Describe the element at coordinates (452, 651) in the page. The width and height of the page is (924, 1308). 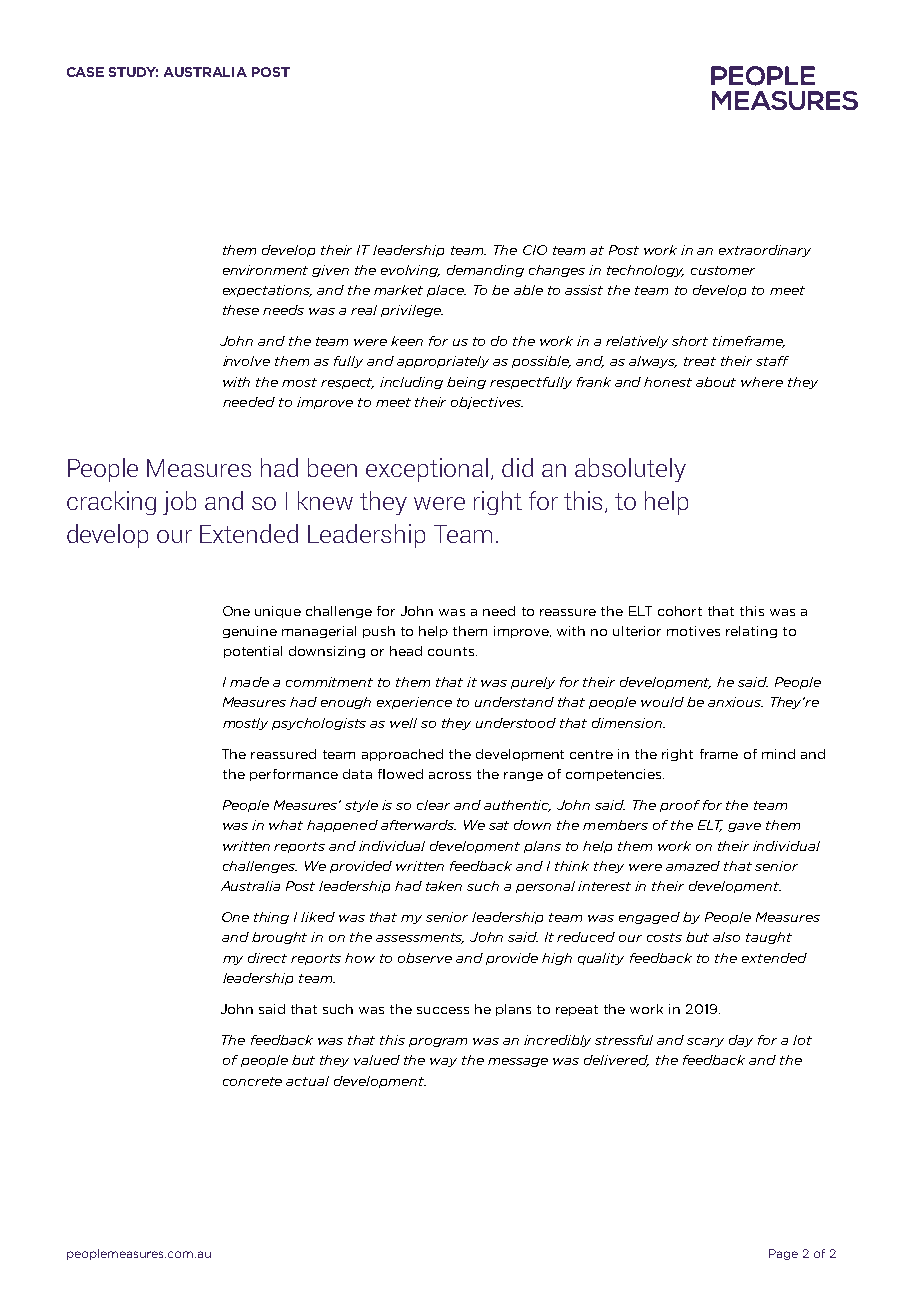
I see `counts` at that location.
